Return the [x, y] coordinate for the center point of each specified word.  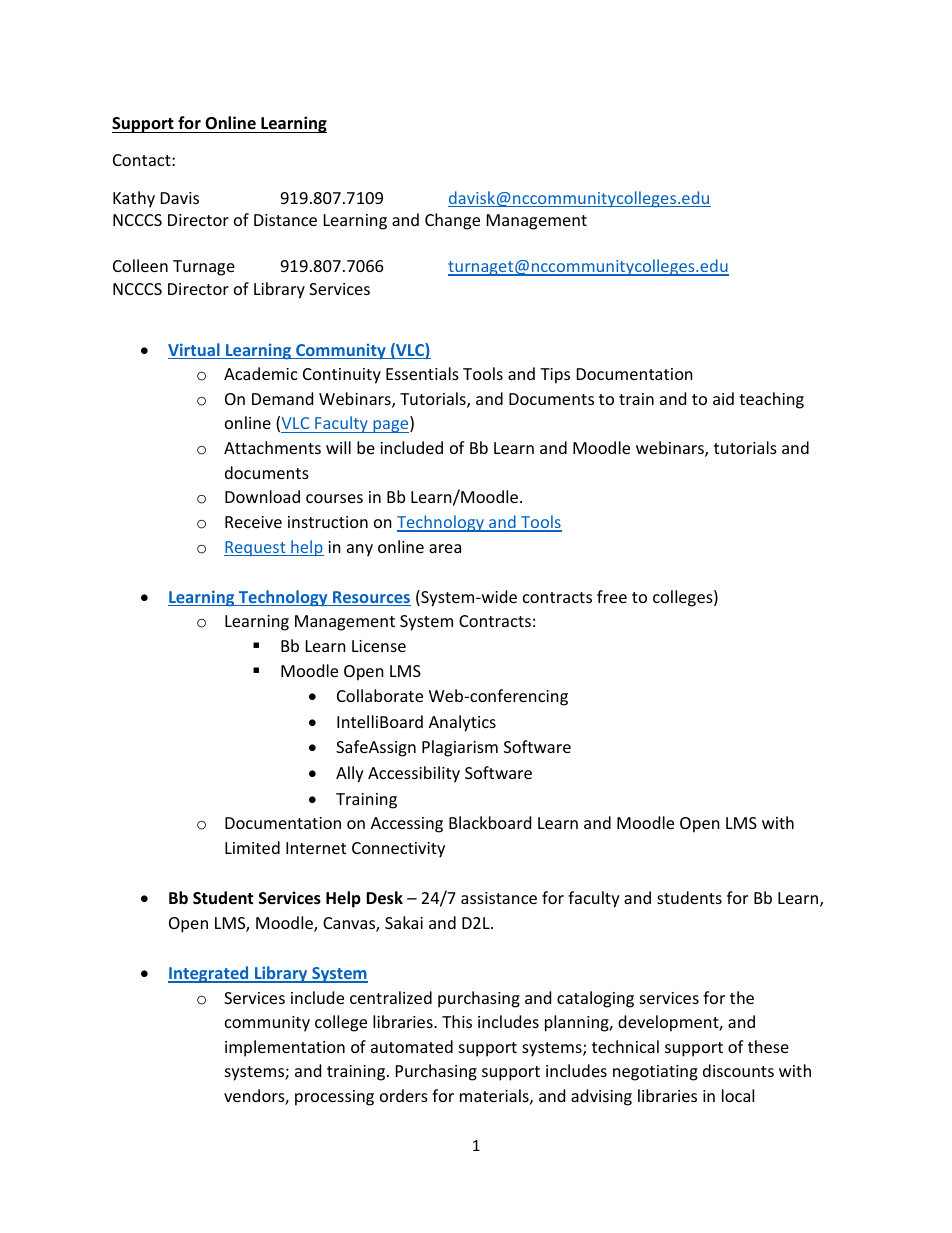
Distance [285, 220]
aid [723, 398]
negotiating [655, 1073]
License [379, 646]
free [612, 596]
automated [412, 1046]
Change [452, 221]
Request [256, 548]
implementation [285, 1048]
